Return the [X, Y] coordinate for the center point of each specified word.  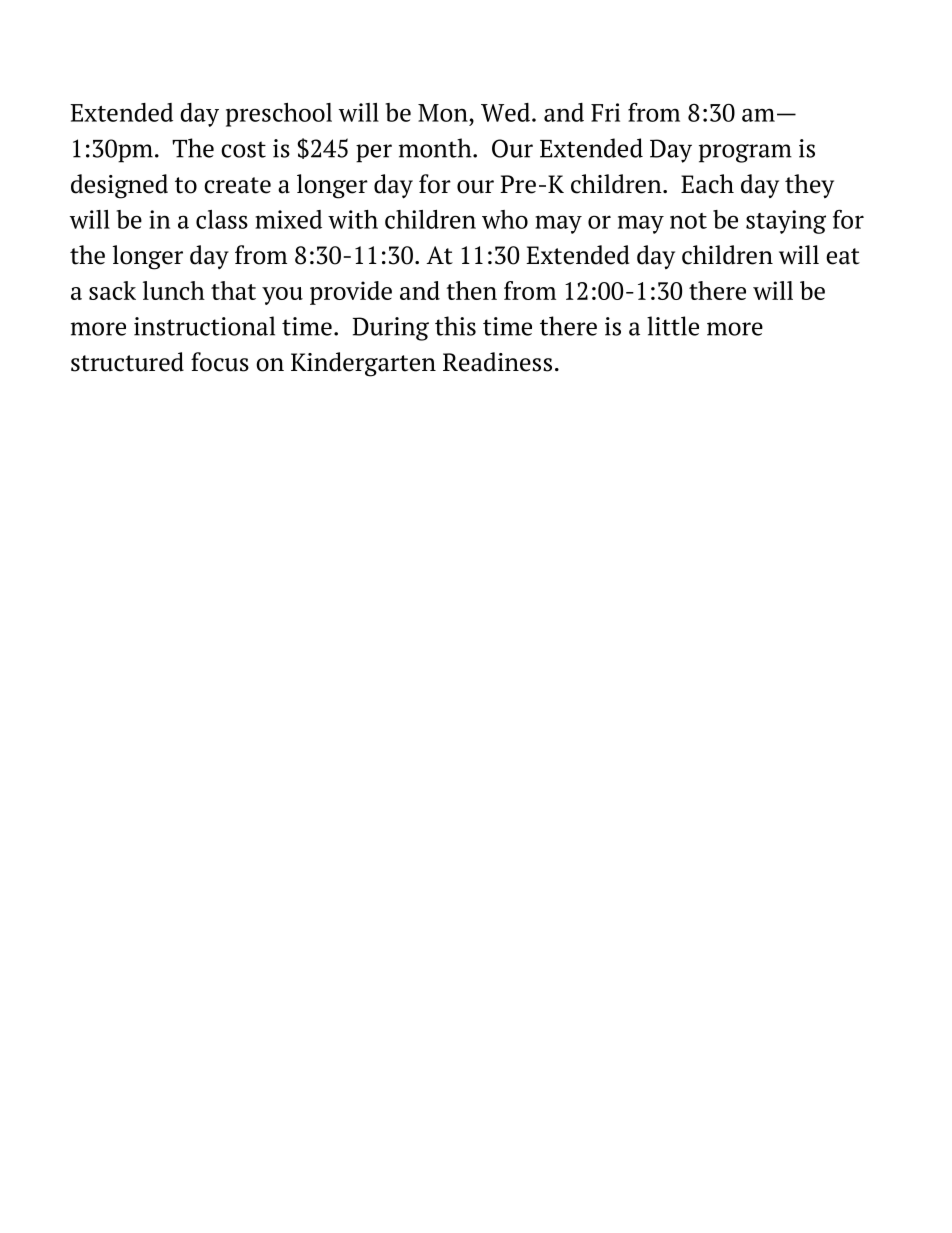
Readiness [497, 362]
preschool [279, 115]
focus [220, 362]
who [505, 219]
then [471, 290]
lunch [174, 290]
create [237, 185]
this [455, 326]
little [673, 326]
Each [707, 184]
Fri [605, 112]
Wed [505, 112]
